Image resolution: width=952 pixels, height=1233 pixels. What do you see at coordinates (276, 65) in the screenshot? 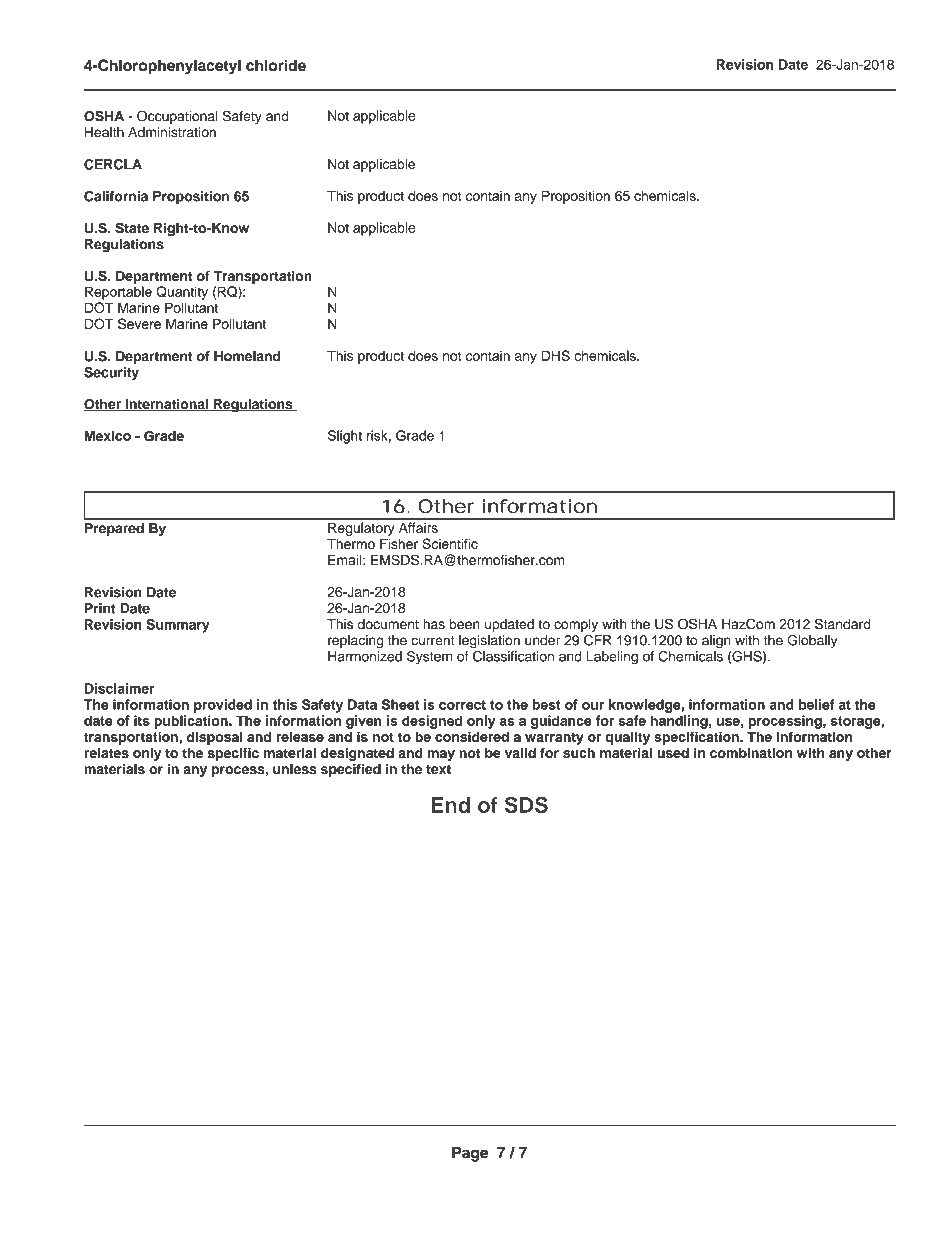
I see `chloride` at bounding box center [276, 65].
